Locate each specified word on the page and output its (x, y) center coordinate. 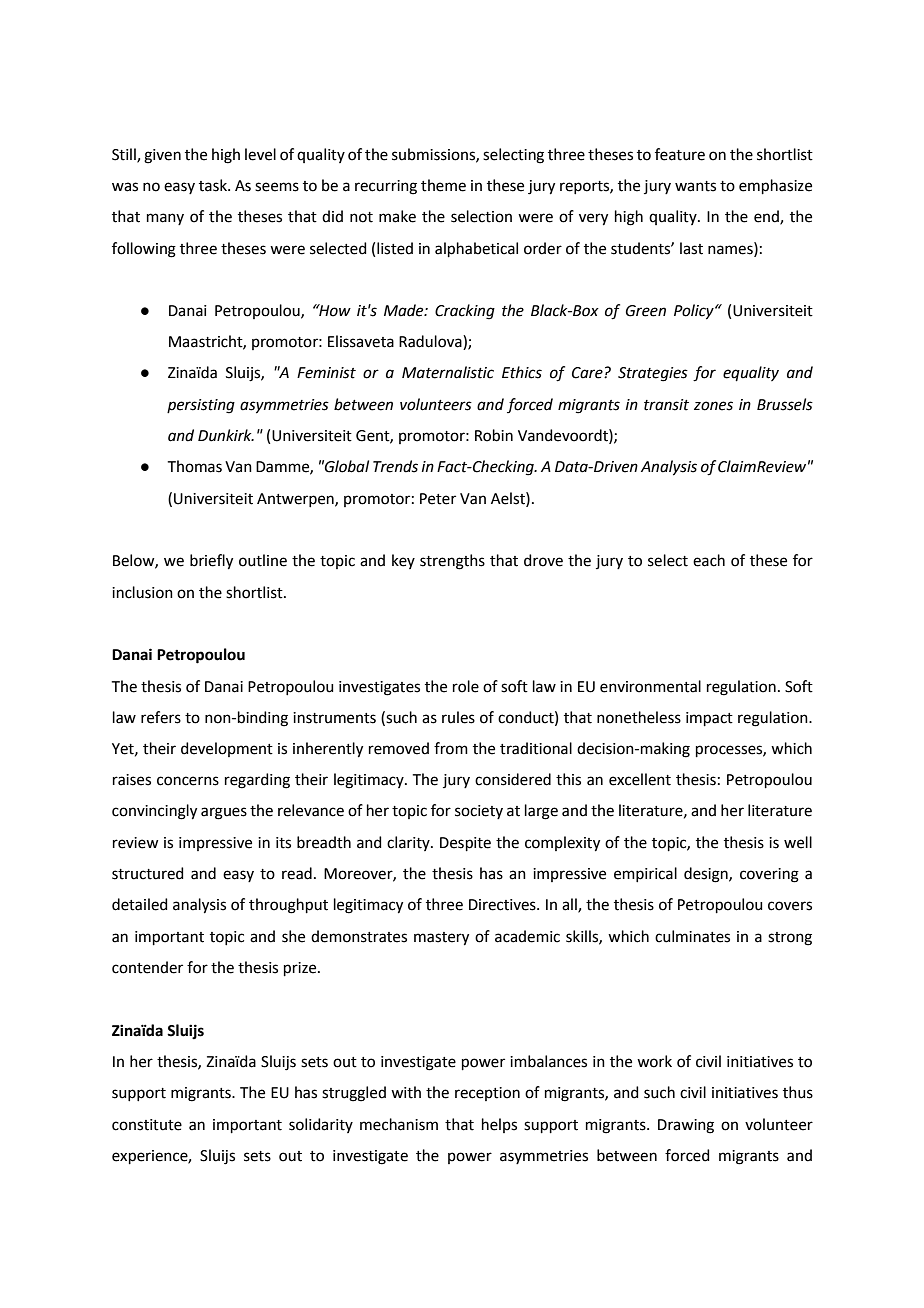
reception (487, 1094)
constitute (147, 1125)
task (214, 185)
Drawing (686, 1126)
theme (443, 185)
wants (695, 186)
